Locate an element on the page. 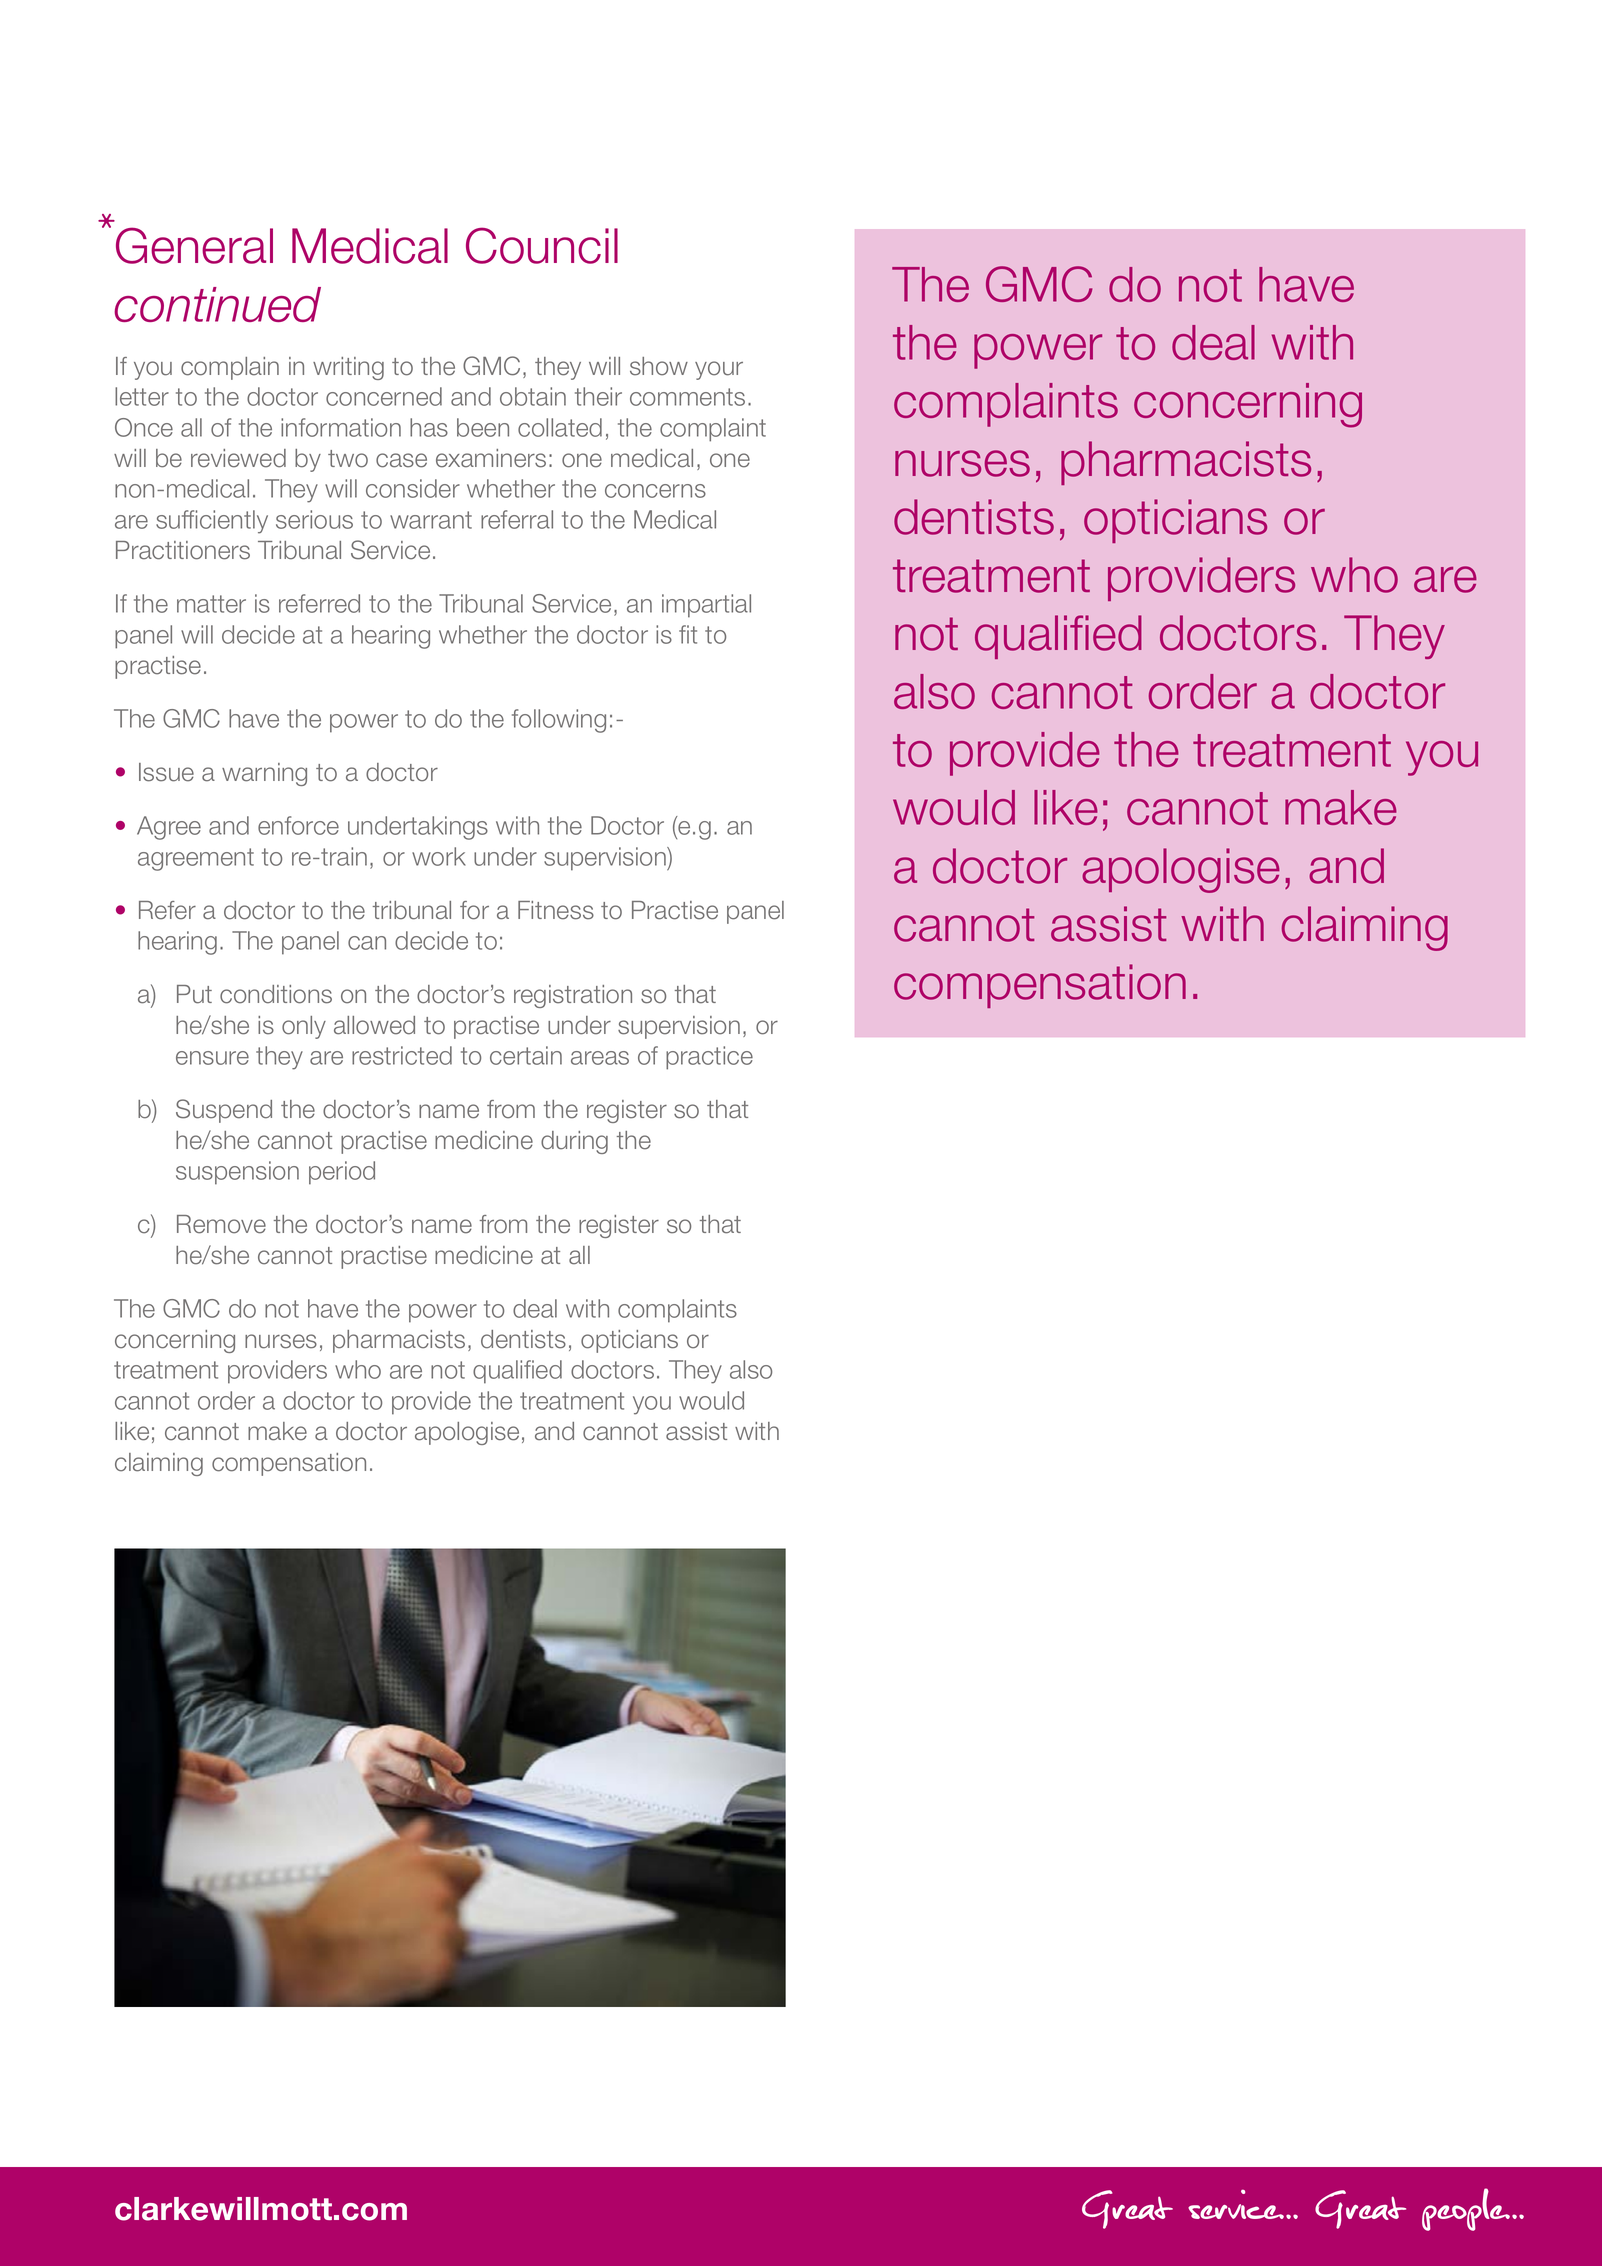 This document has height=2266, width=1602. period is located at coordinates (342, 1173).
